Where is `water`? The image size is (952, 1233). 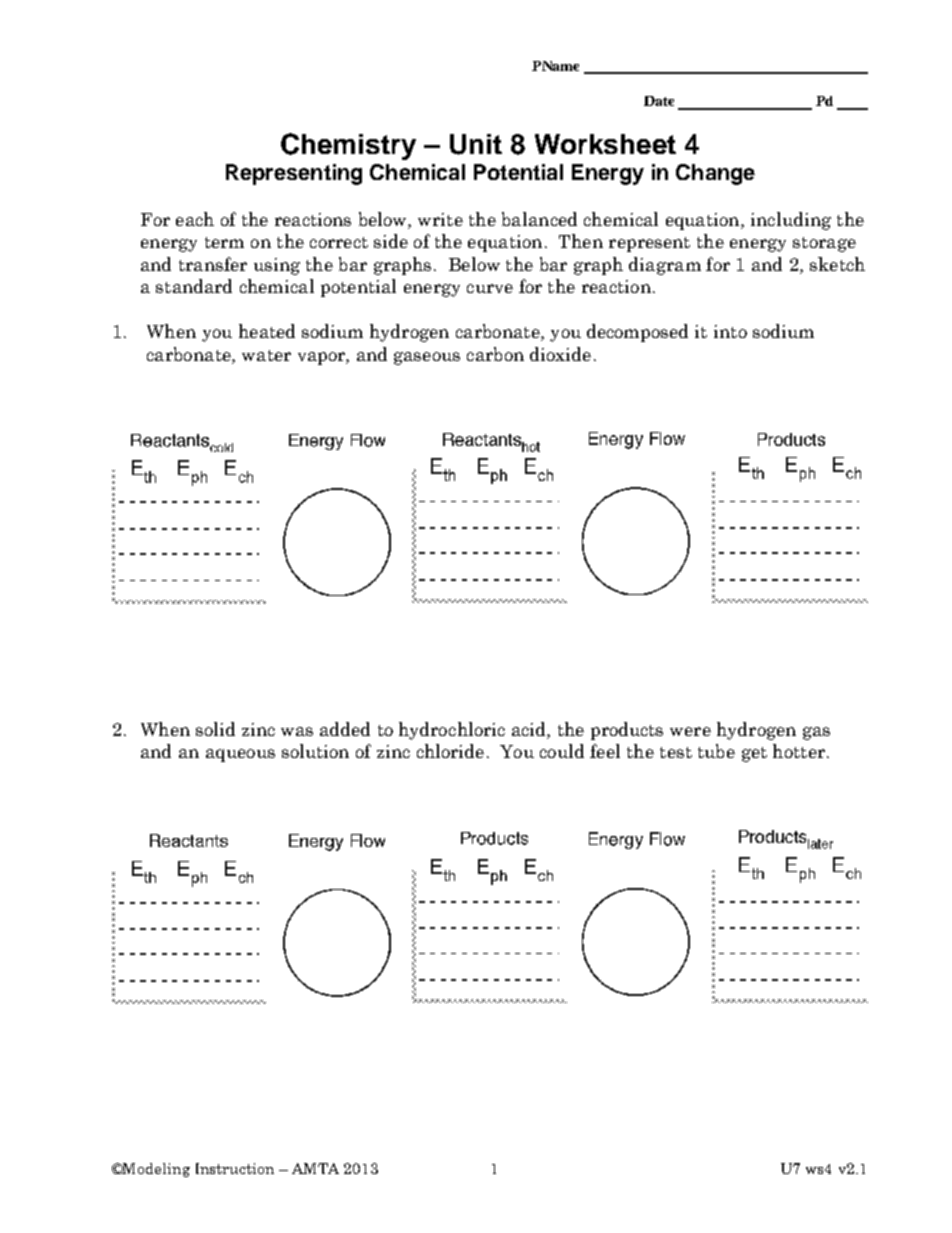 water is located at coordinates (266, 355).
